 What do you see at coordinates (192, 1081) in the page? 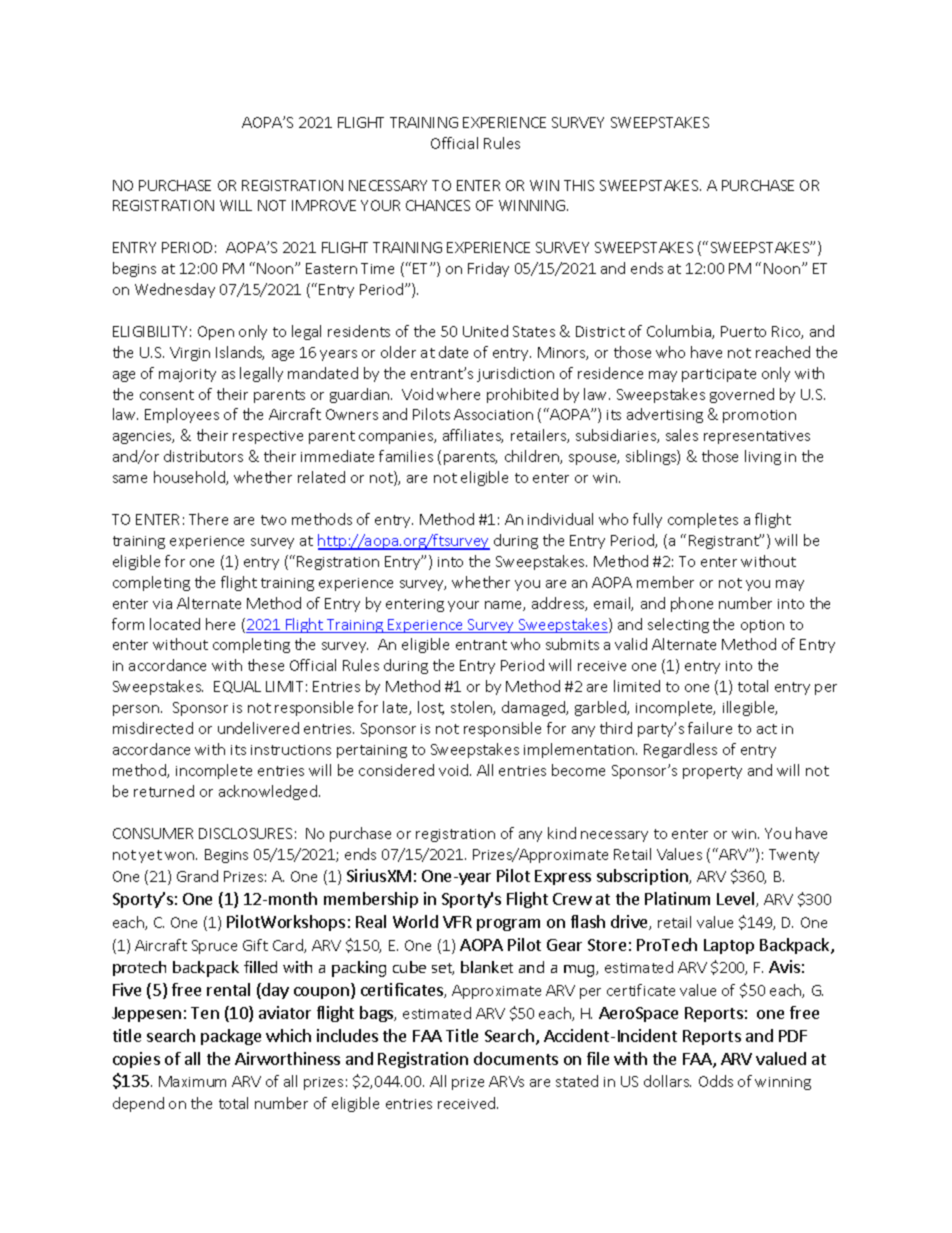
I see `Maximum` at bounding box center [192, 1081].
